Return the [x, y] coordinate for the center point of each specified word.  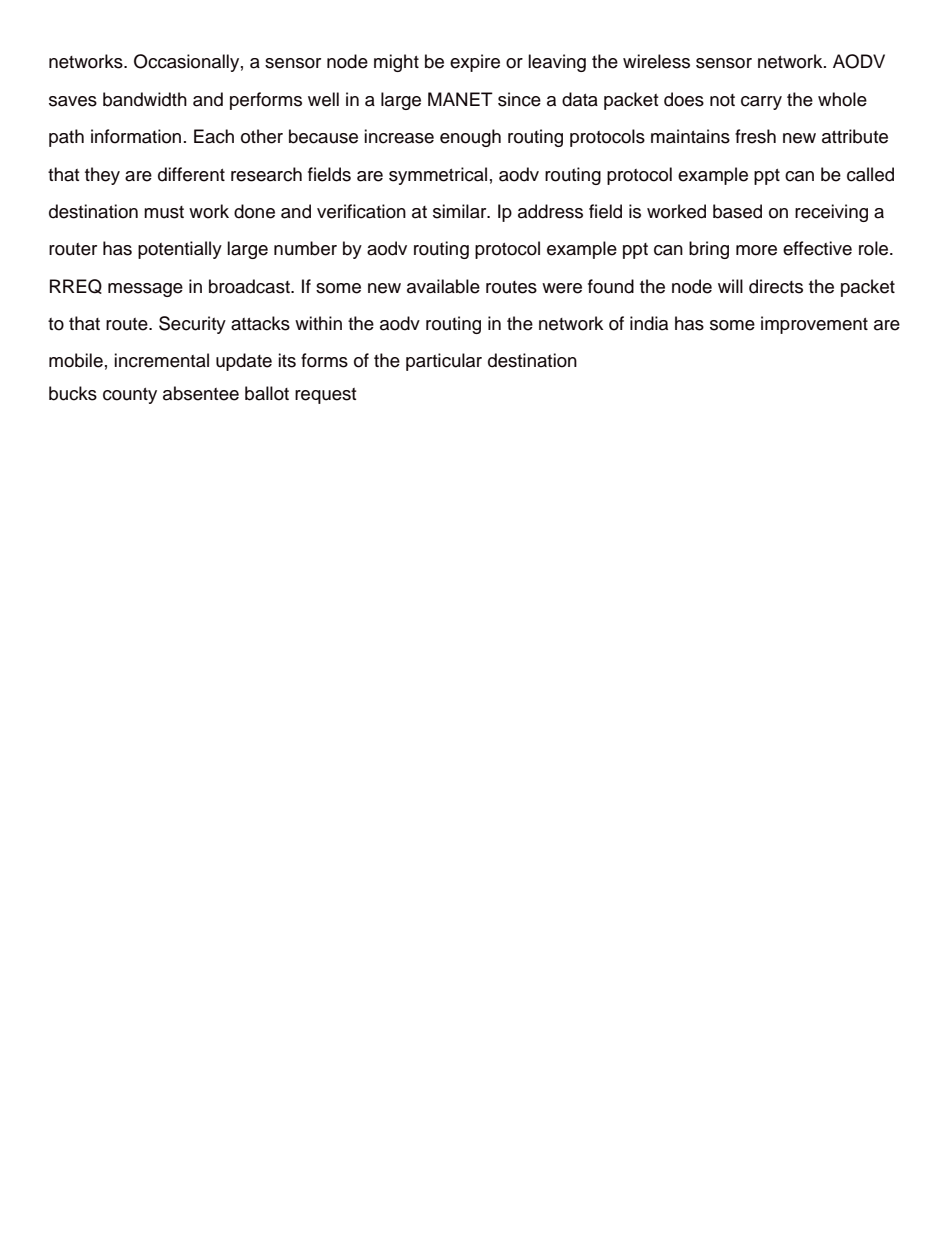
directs [776, 286]
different [191, 174]
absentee [201, 393]
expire [475, 63]
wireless [656, 61]
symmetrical [438, 176]
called [870, 174]
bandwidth [145, 99]
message [145, 290]
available [443, 286]
